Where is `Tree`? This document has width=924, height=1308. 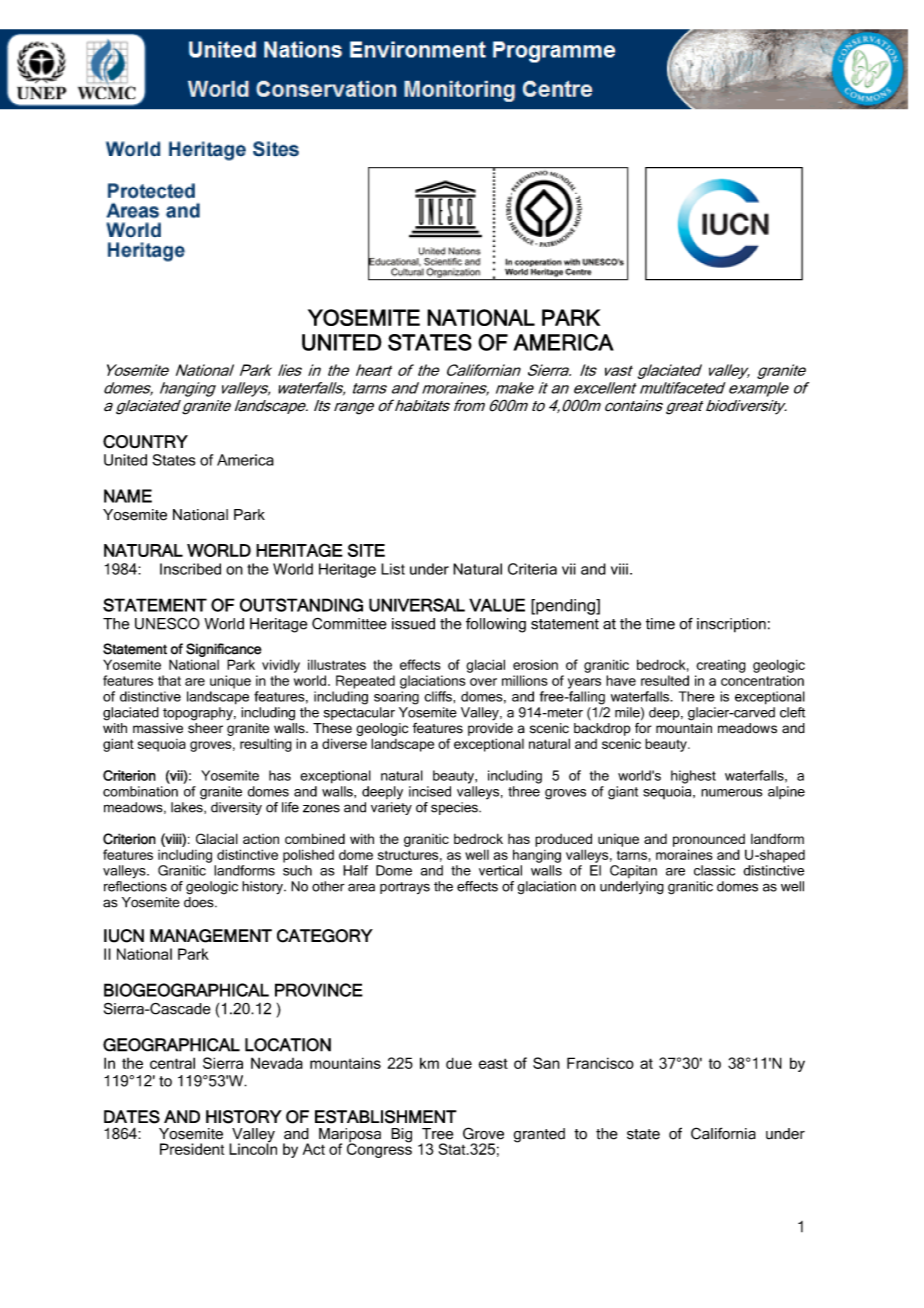
Tree is located at coordinates (437, 1134).
